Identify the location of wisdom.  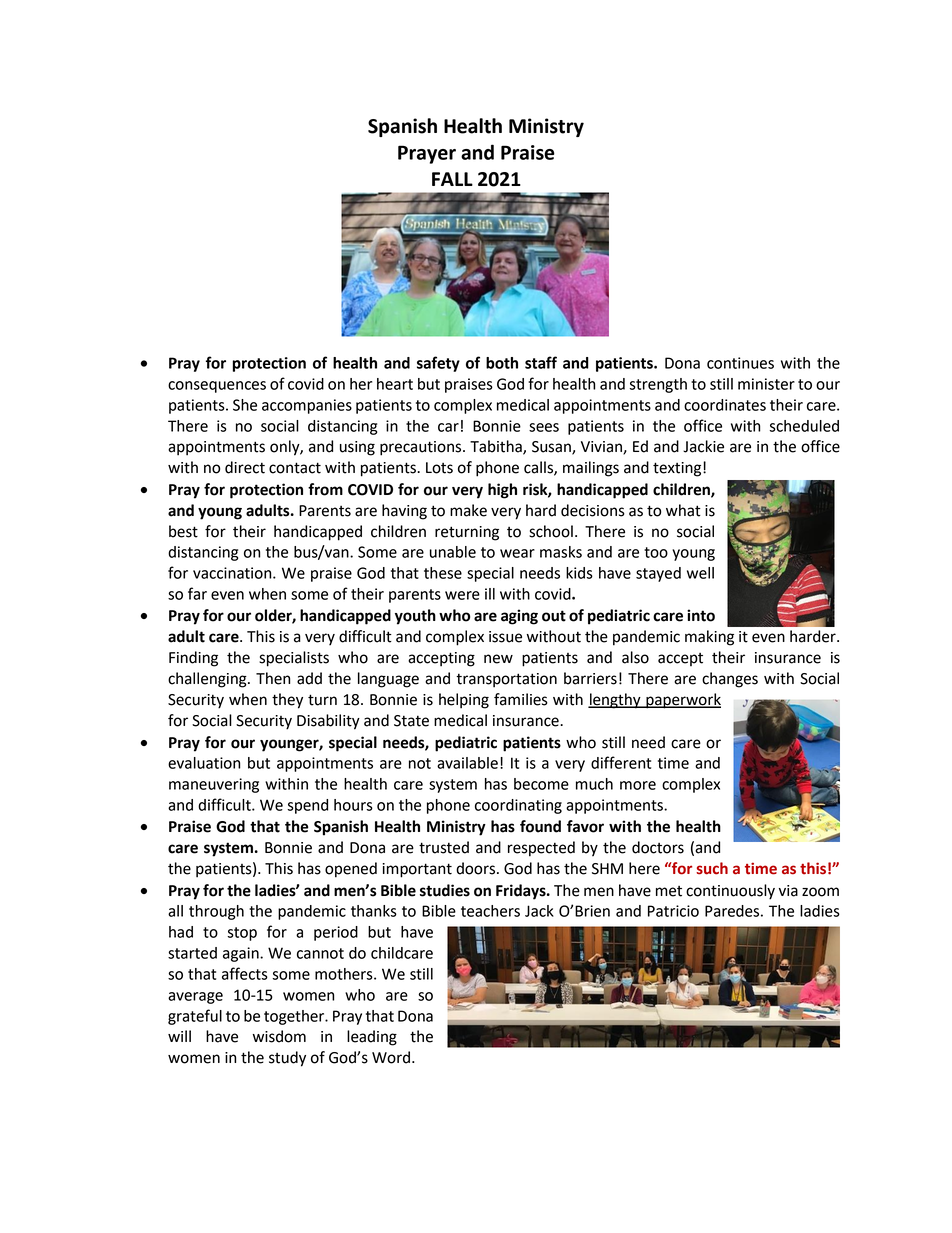
(279, 1036).
